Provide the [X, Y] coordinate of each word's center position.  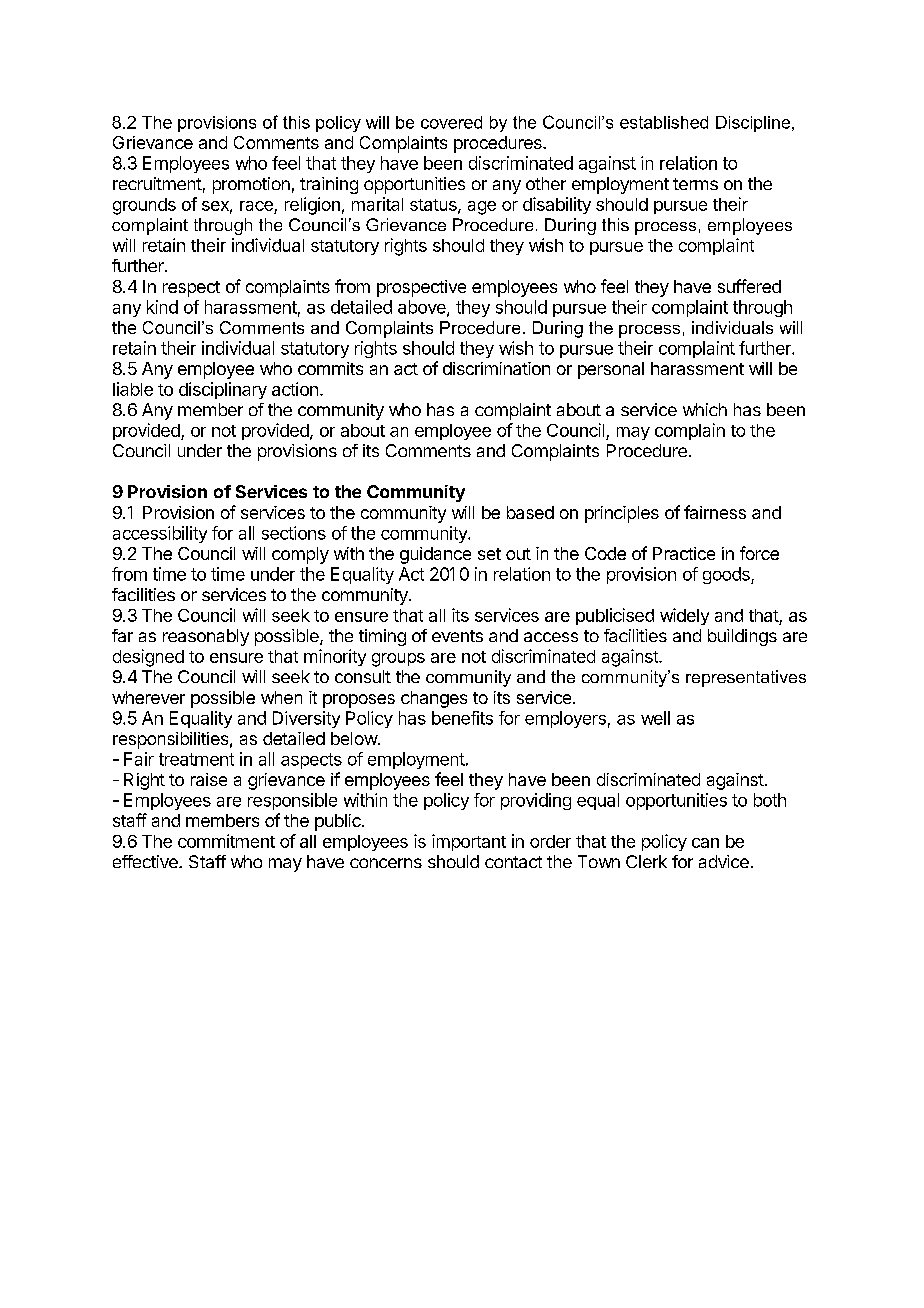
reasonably [206, 637]
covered [451, 122]
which [705, 409]
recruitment [157, 183]
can [705, 843]
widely [684, 616]
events [457, 636]
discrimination [496, 368]
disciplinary [223, 390]
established [664, 122]
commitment [226, 841]
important [469, 842]
